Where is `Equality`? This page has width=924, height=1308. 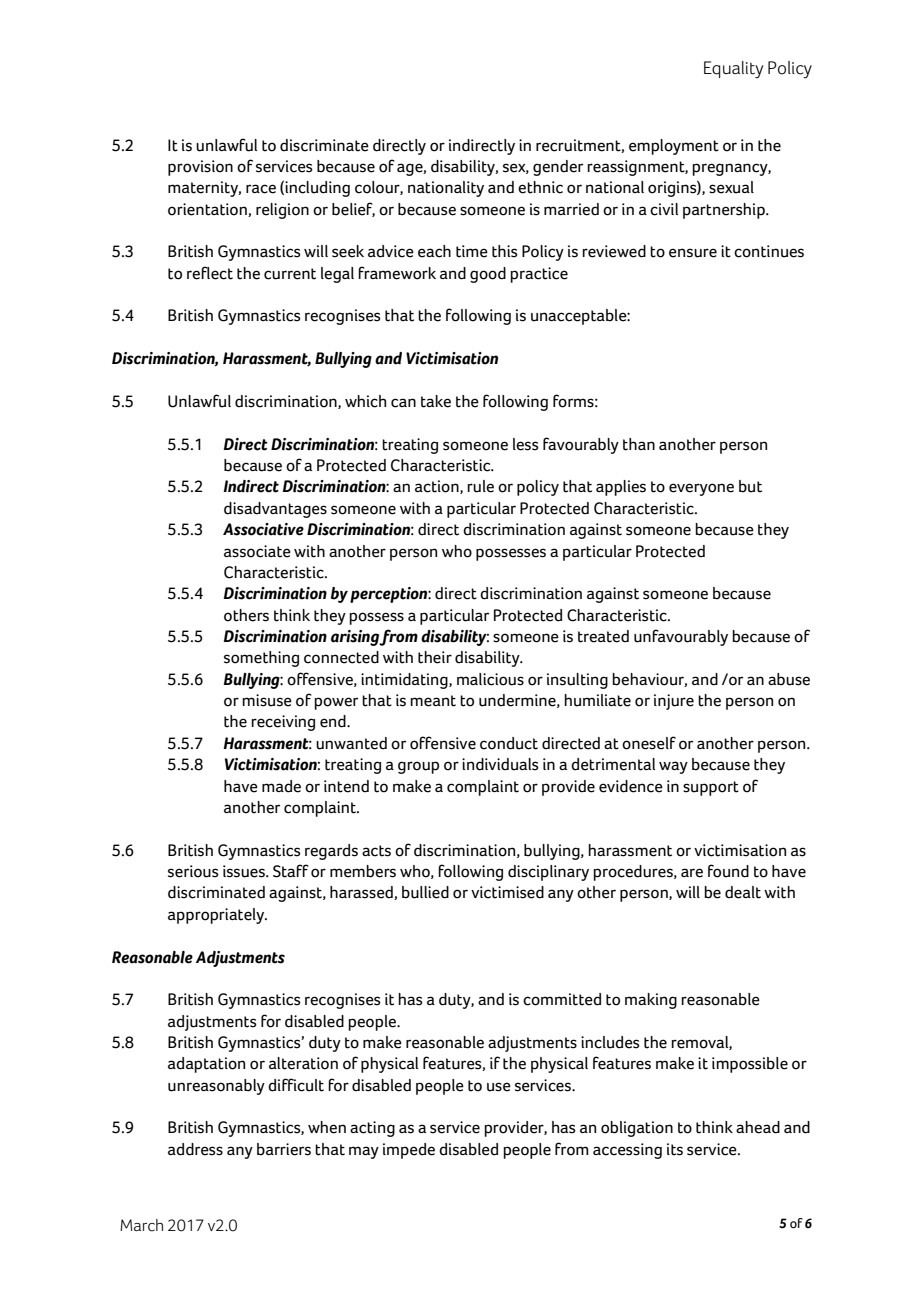
Equality is located at coordinates (734, 70).
